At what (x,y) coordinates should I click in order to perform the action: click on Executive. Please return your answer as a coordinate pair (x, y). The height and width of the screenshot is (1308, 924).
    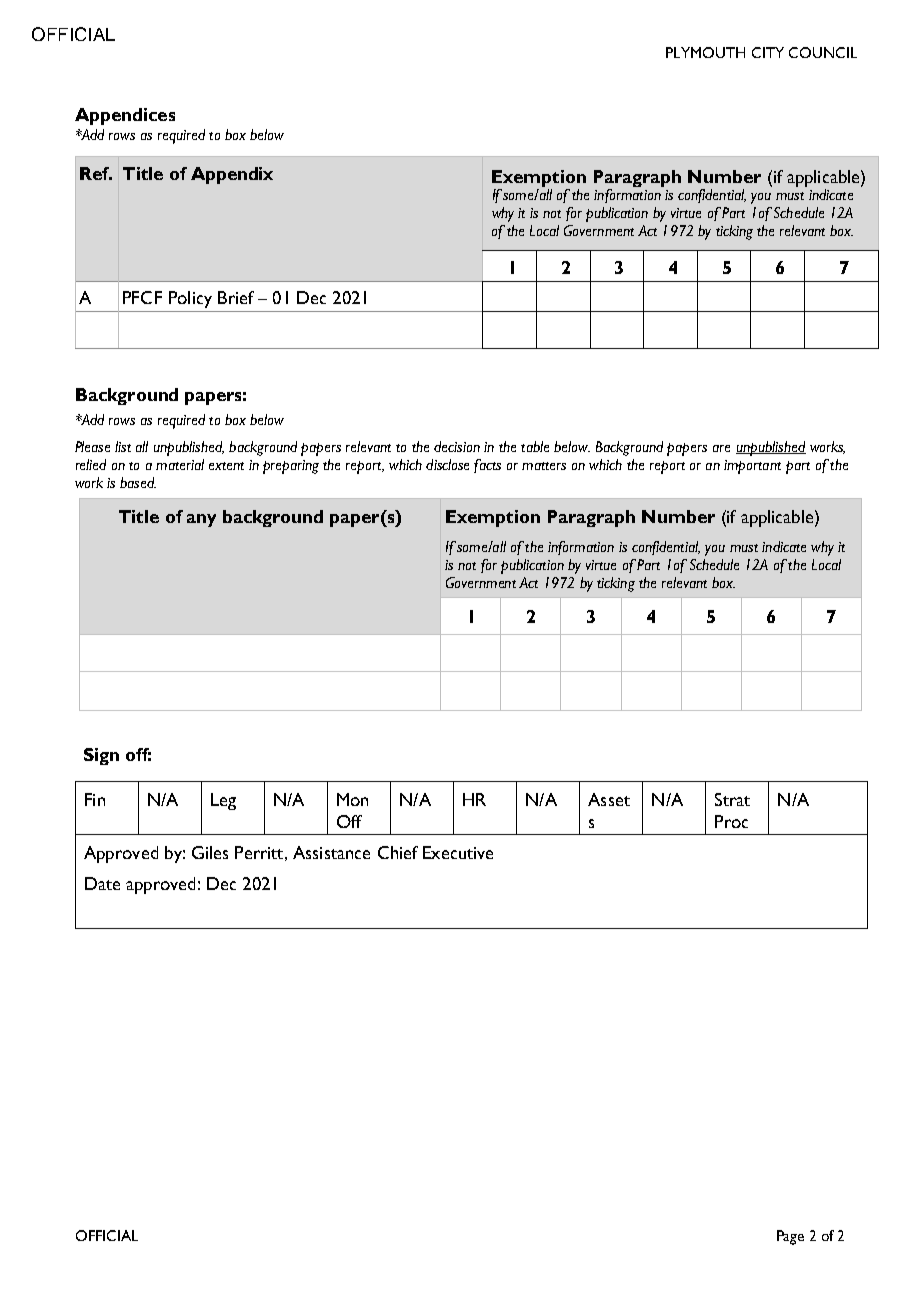
    Looking at the image, I should click on (458, 852).
